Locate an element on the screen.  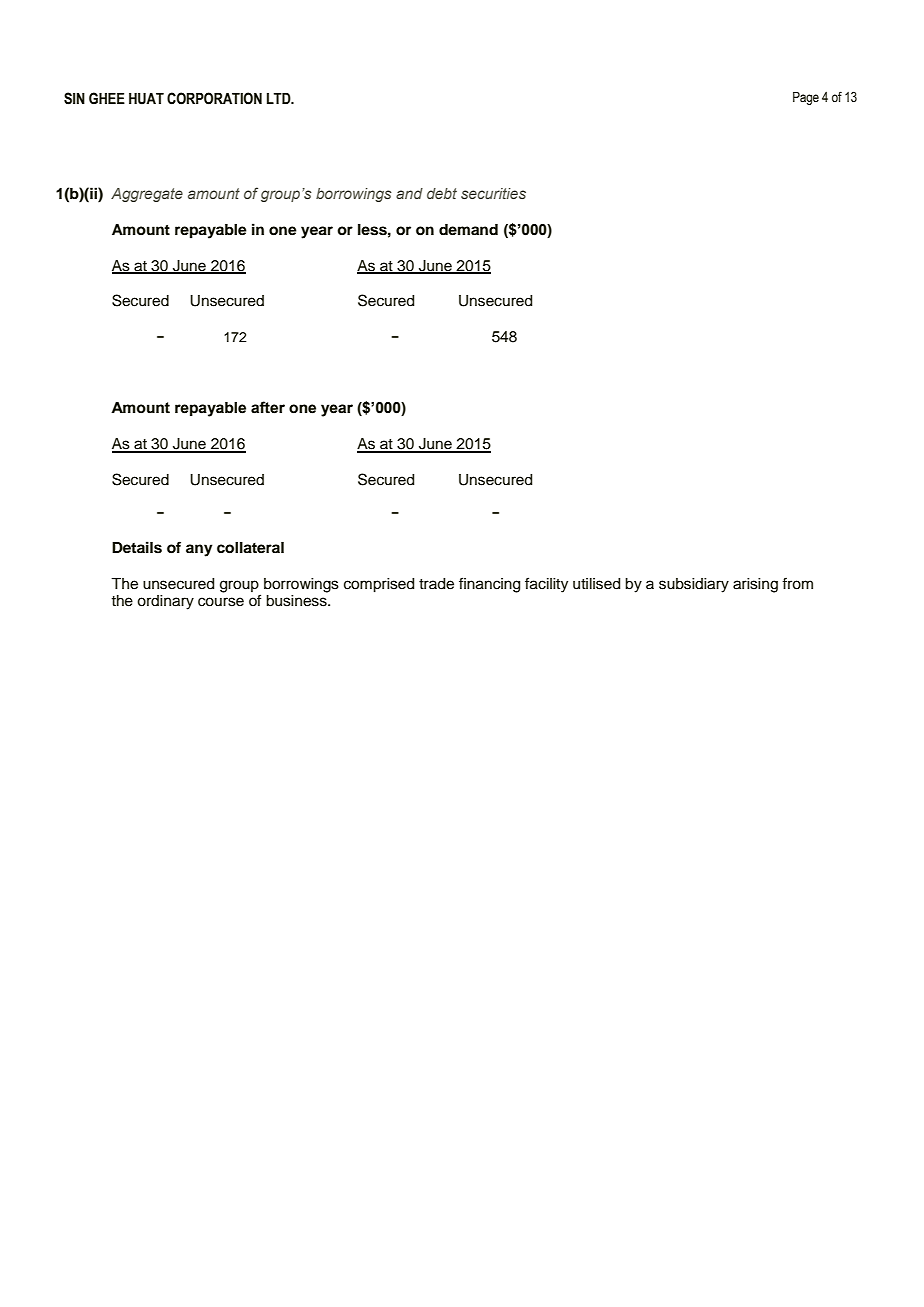
CORPORATION is located at coordinates (214, 98).
